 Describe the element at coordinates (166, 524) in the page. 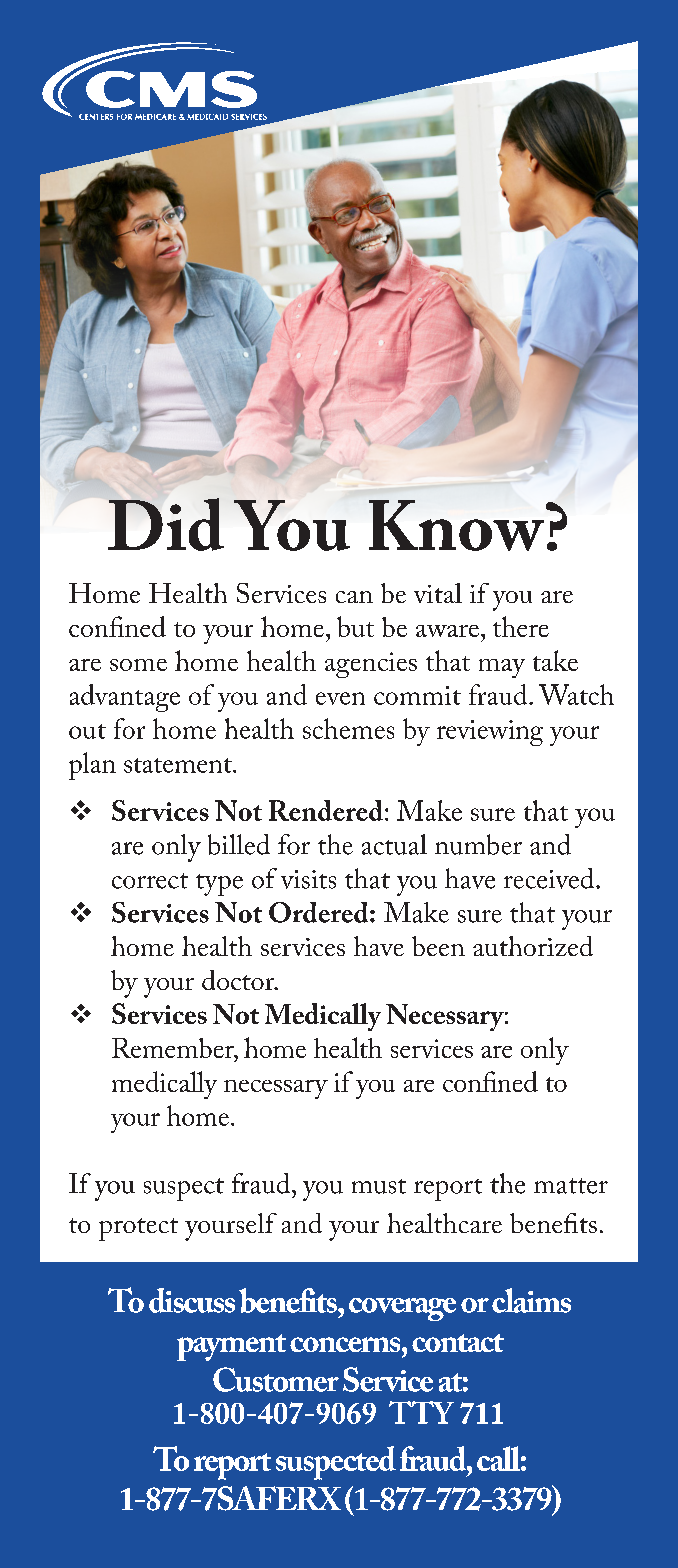

I see `Did` at that location.
